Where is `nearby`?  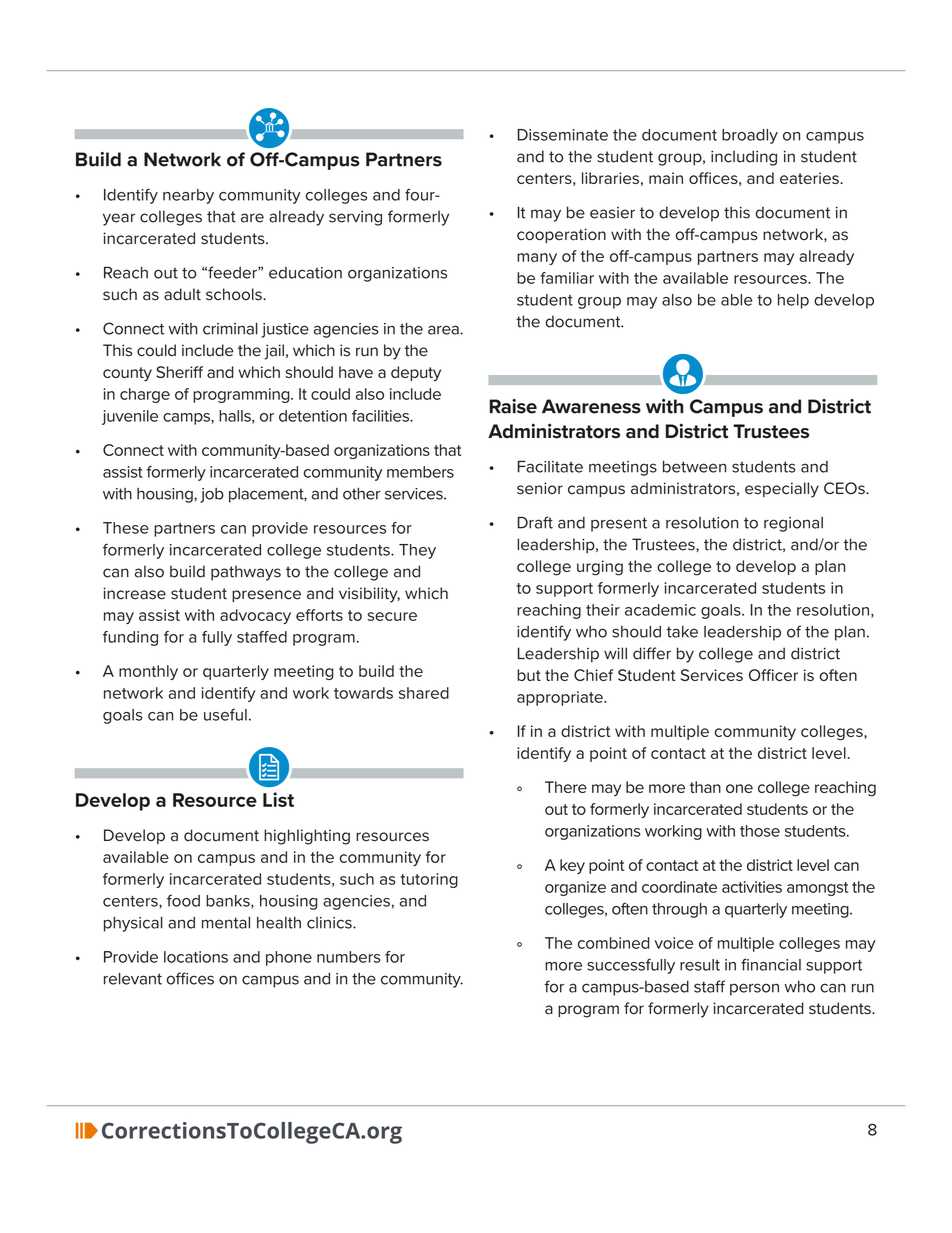
nearby is located at coordinates (188, 196).
